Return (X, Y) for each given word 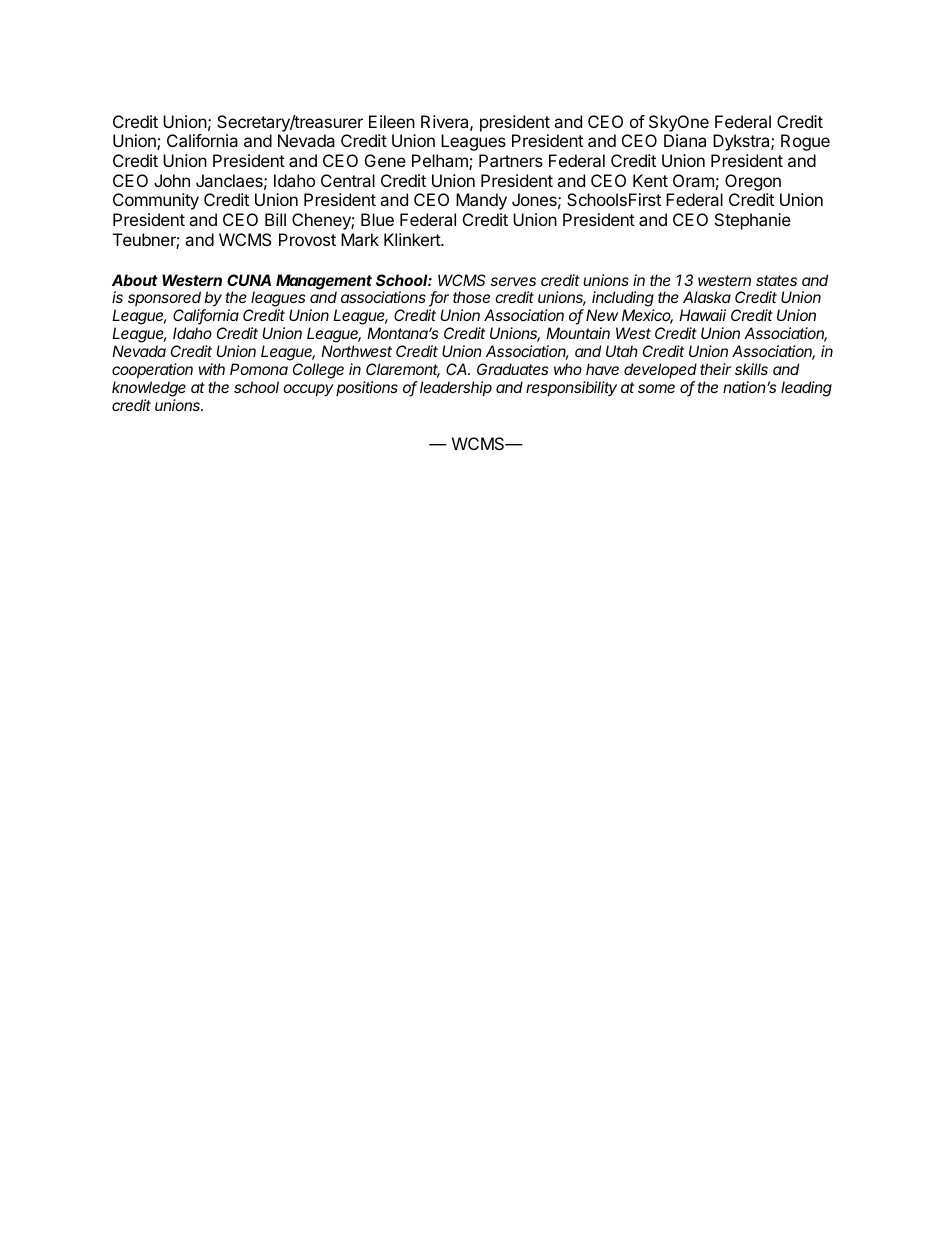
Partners (511, 160)
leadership (456, 388)
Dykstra (742, 142)
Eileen (392, 121)
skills (751, 369)
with (212, 369)
